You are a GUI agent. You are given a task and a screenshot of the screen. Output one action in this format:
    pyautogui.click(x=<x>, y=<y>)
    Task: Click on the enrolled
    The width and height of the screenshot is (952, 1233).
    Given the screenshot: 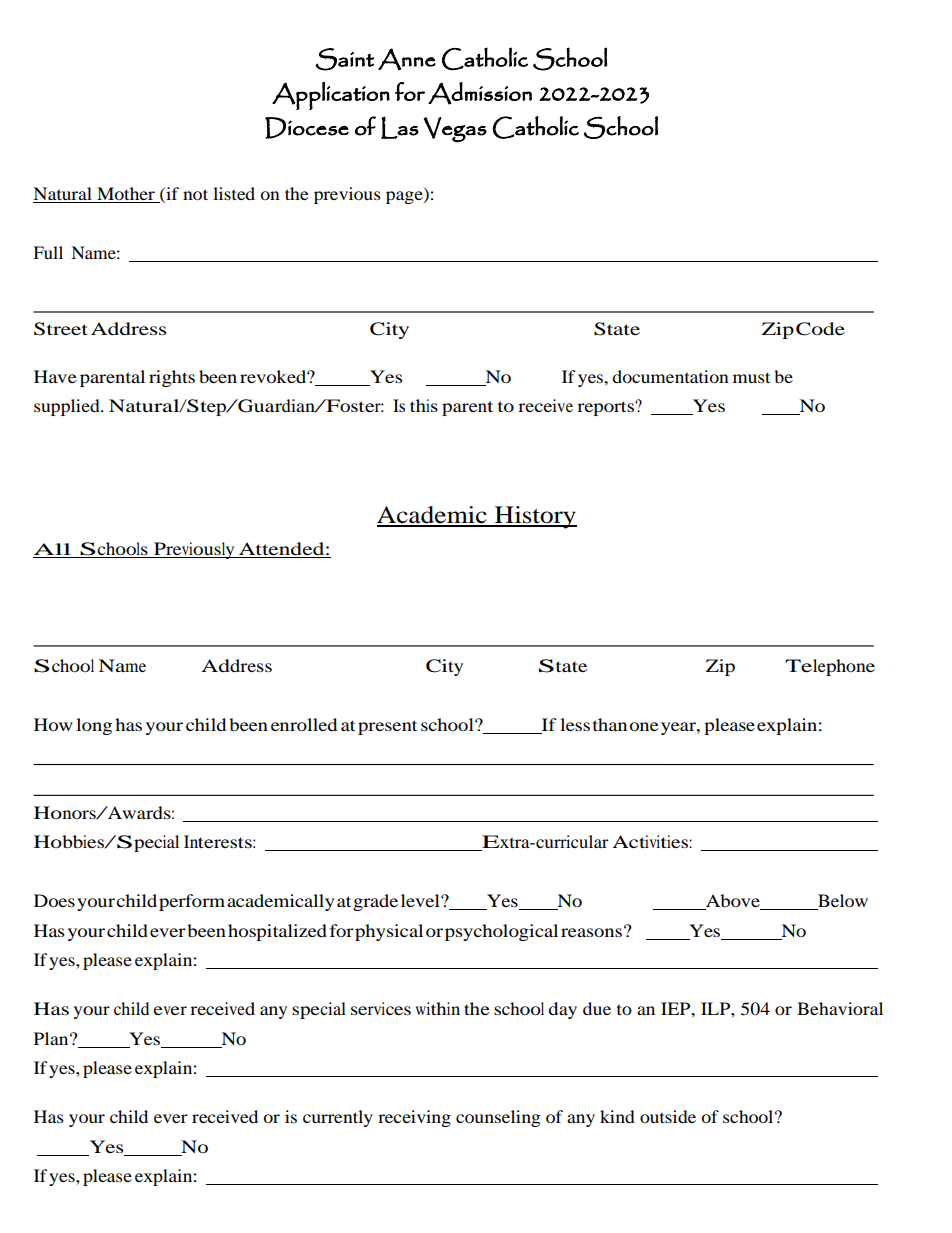 What is the action you would take?
    pyautogui.click(x=304, y=724)
